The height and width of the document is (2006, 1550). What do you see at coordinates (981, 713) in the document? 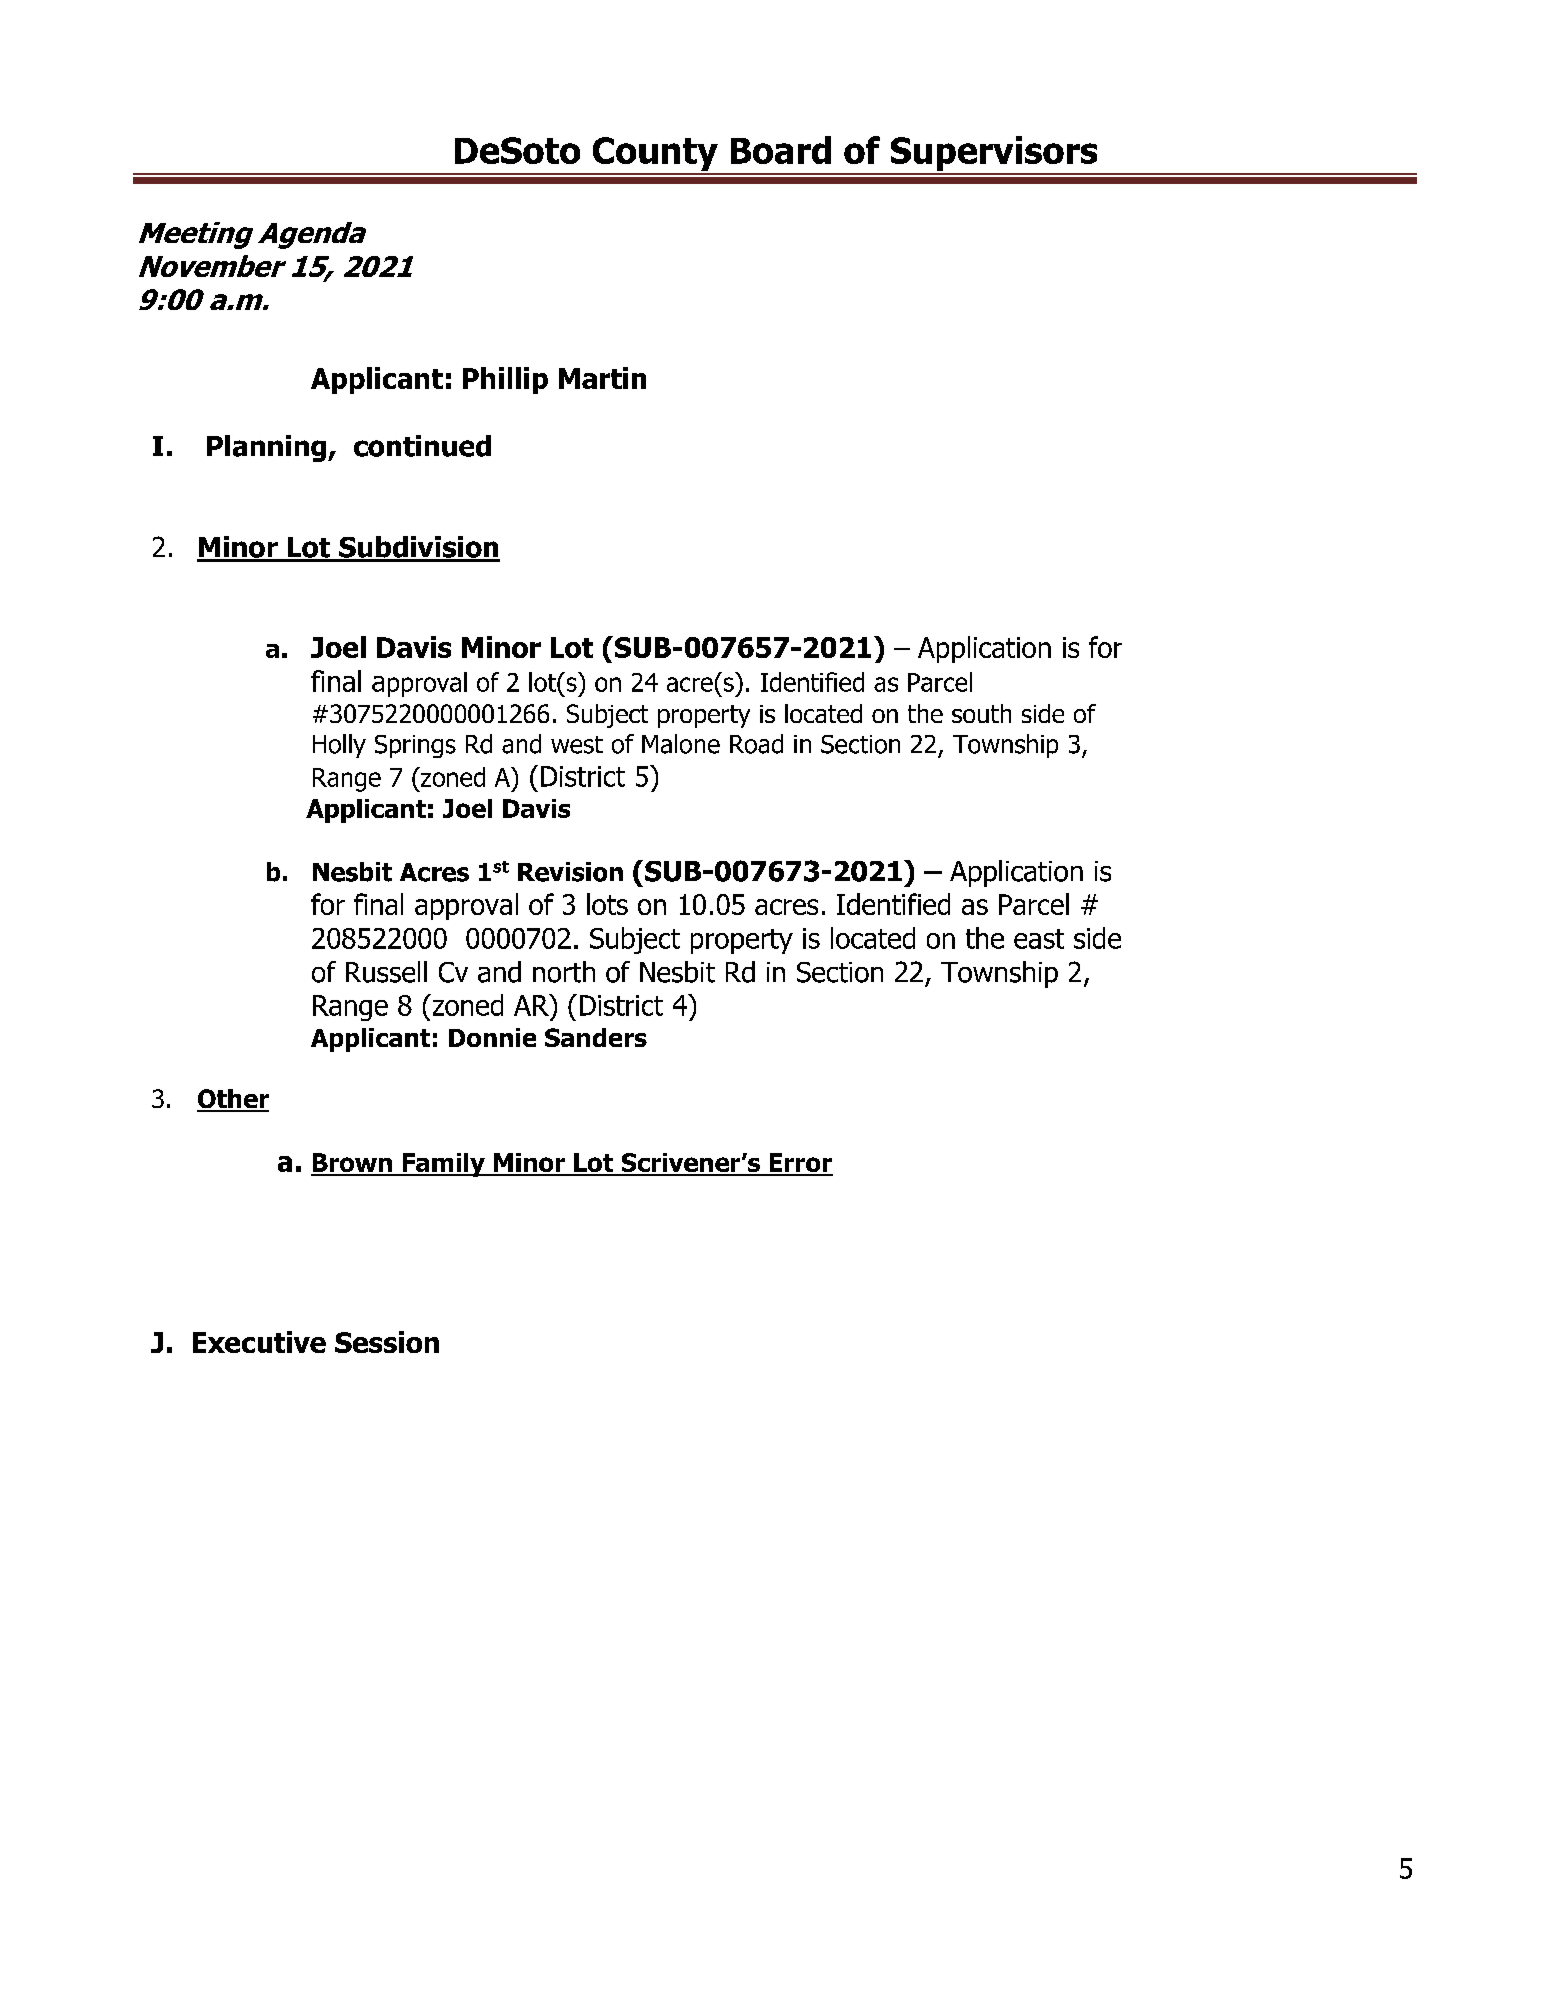
I see `south` at bounding box center [981, 713].
